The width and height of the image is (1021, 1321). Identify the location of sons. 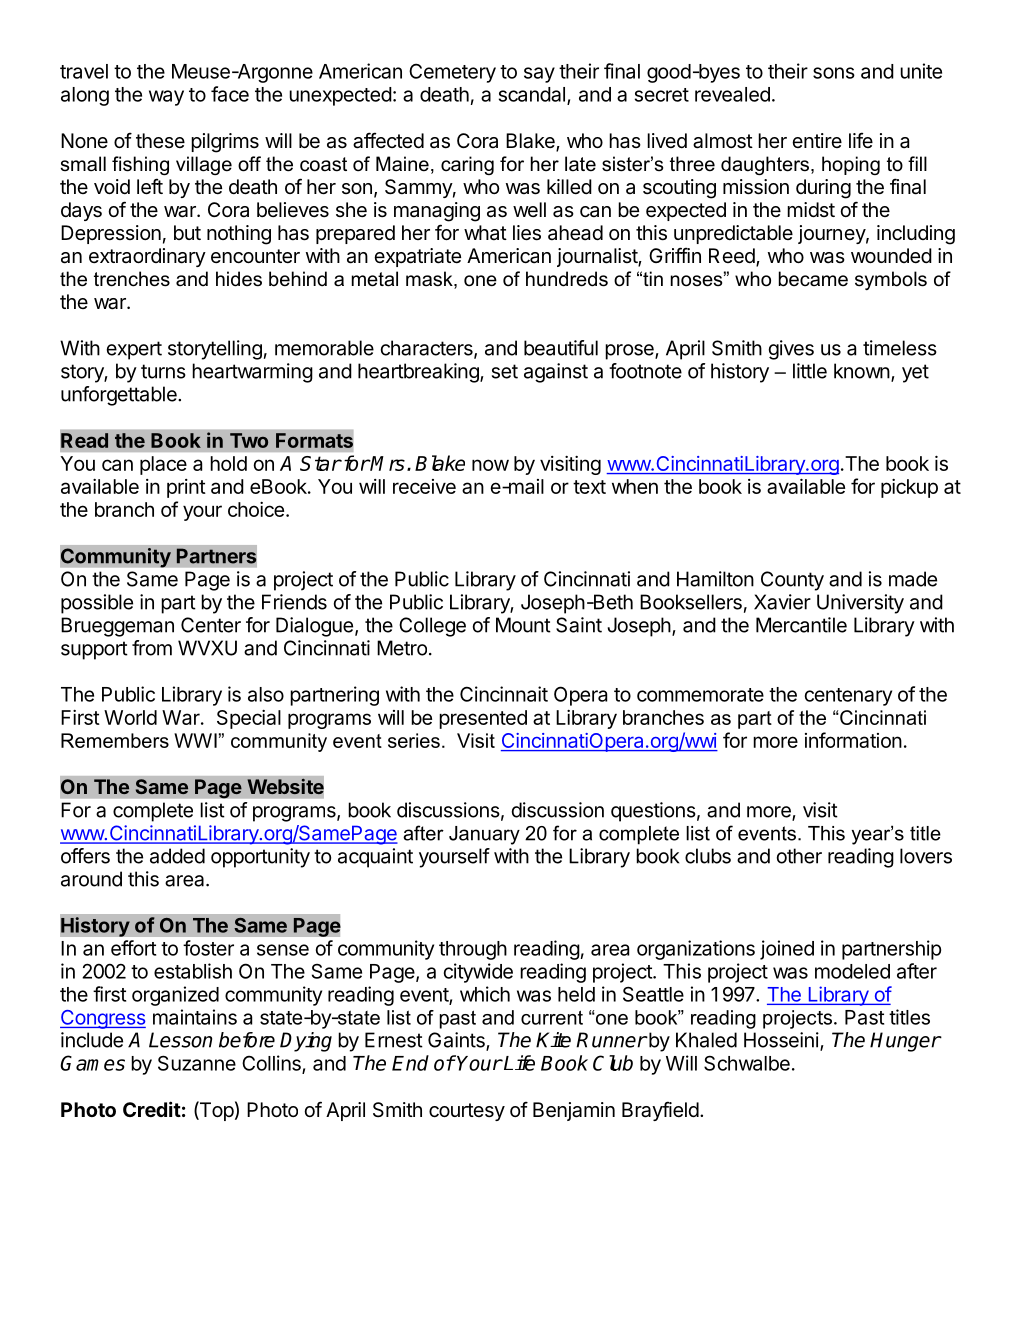
(834, 73).
